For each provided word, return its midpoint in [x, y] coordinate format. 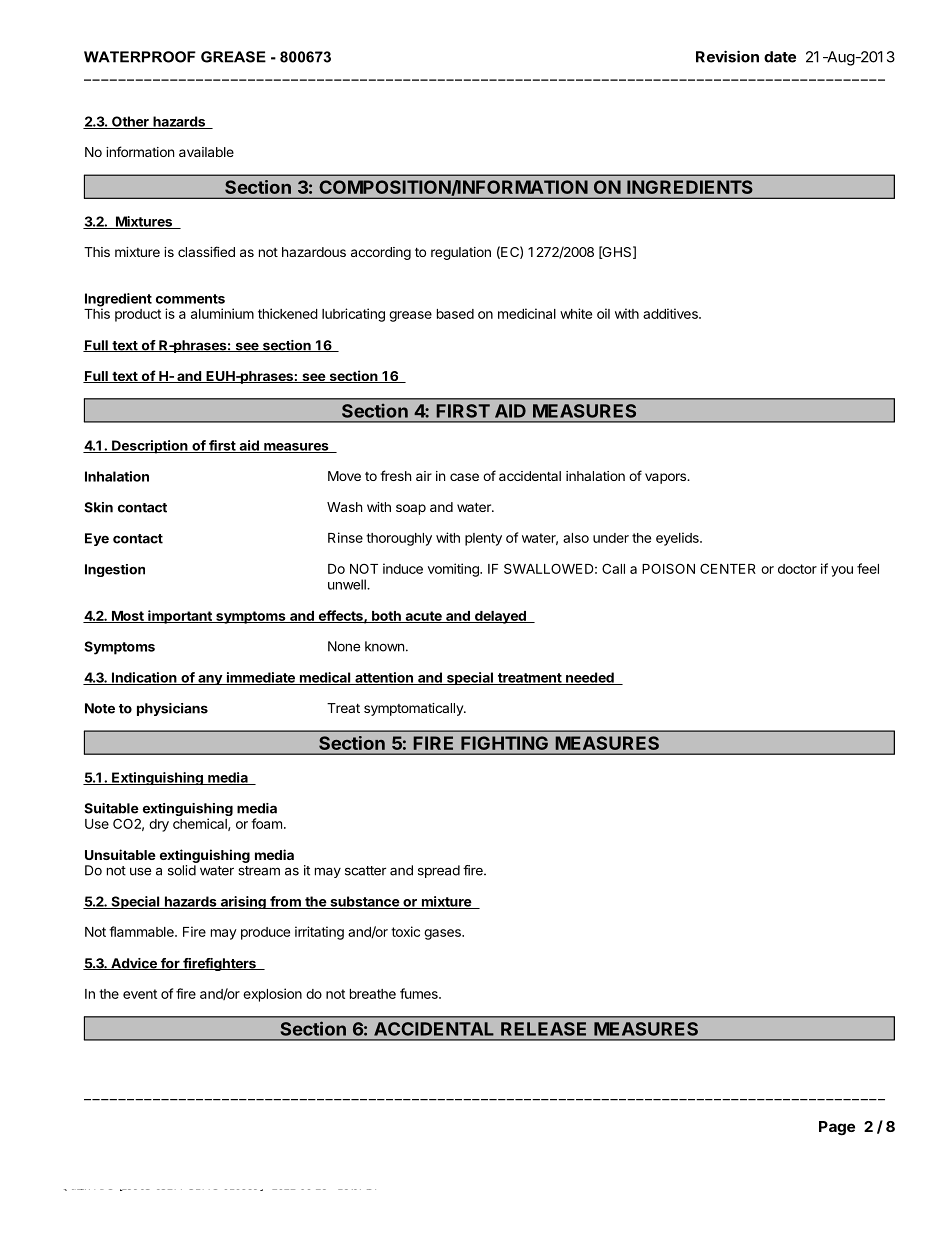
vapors [667, 478]
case [464, 477]
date [780, 57]
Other [130, 122]
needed [590, 678]
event [140, 994]
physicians [172, 709]
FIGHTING [504, 743]
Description [150, 447]
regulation [461, 253]
